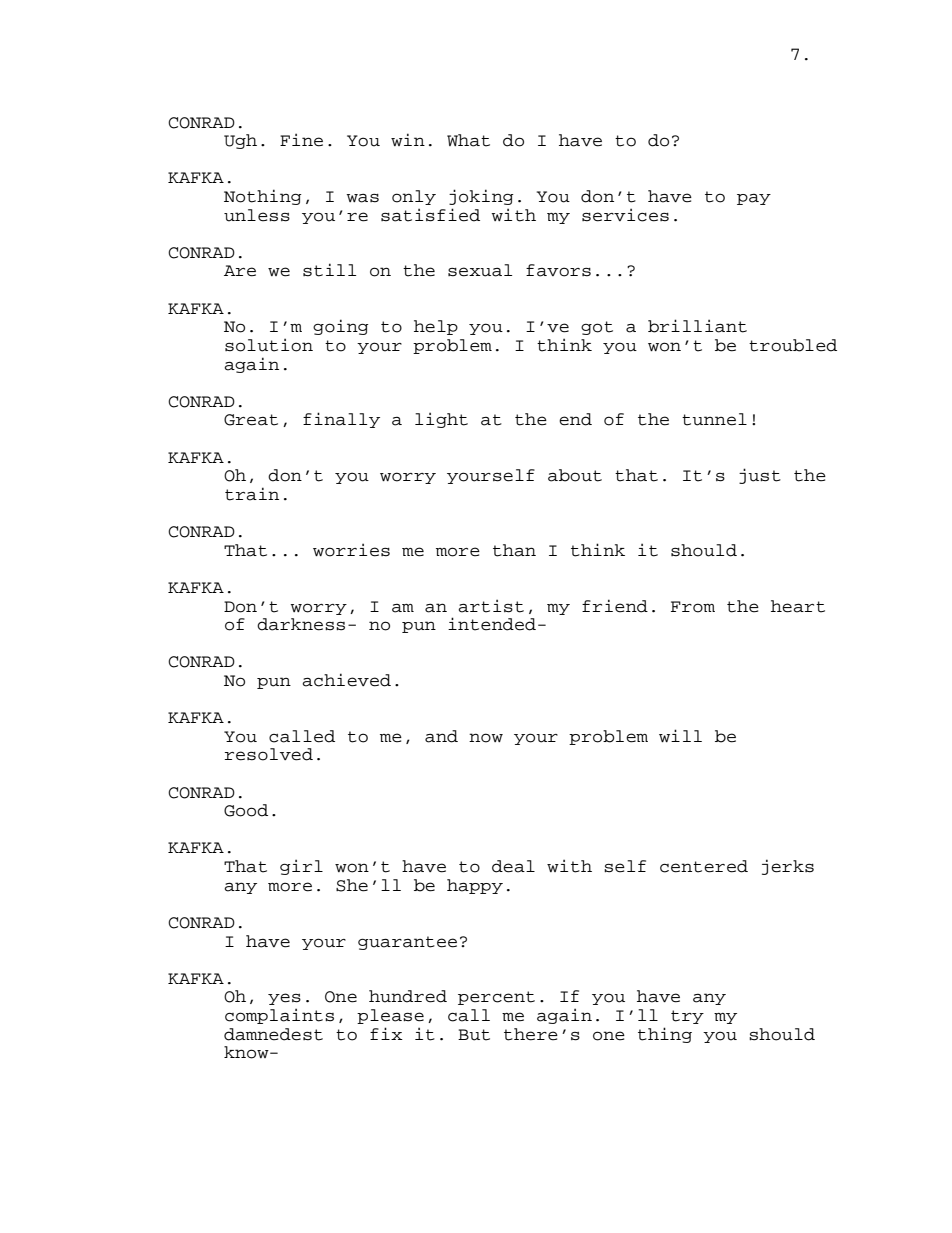 The width and height of the screenshot is (952, 1233). Describe the element at coordinates (481, 197) in the screenshot. I see `joking` at that location.
